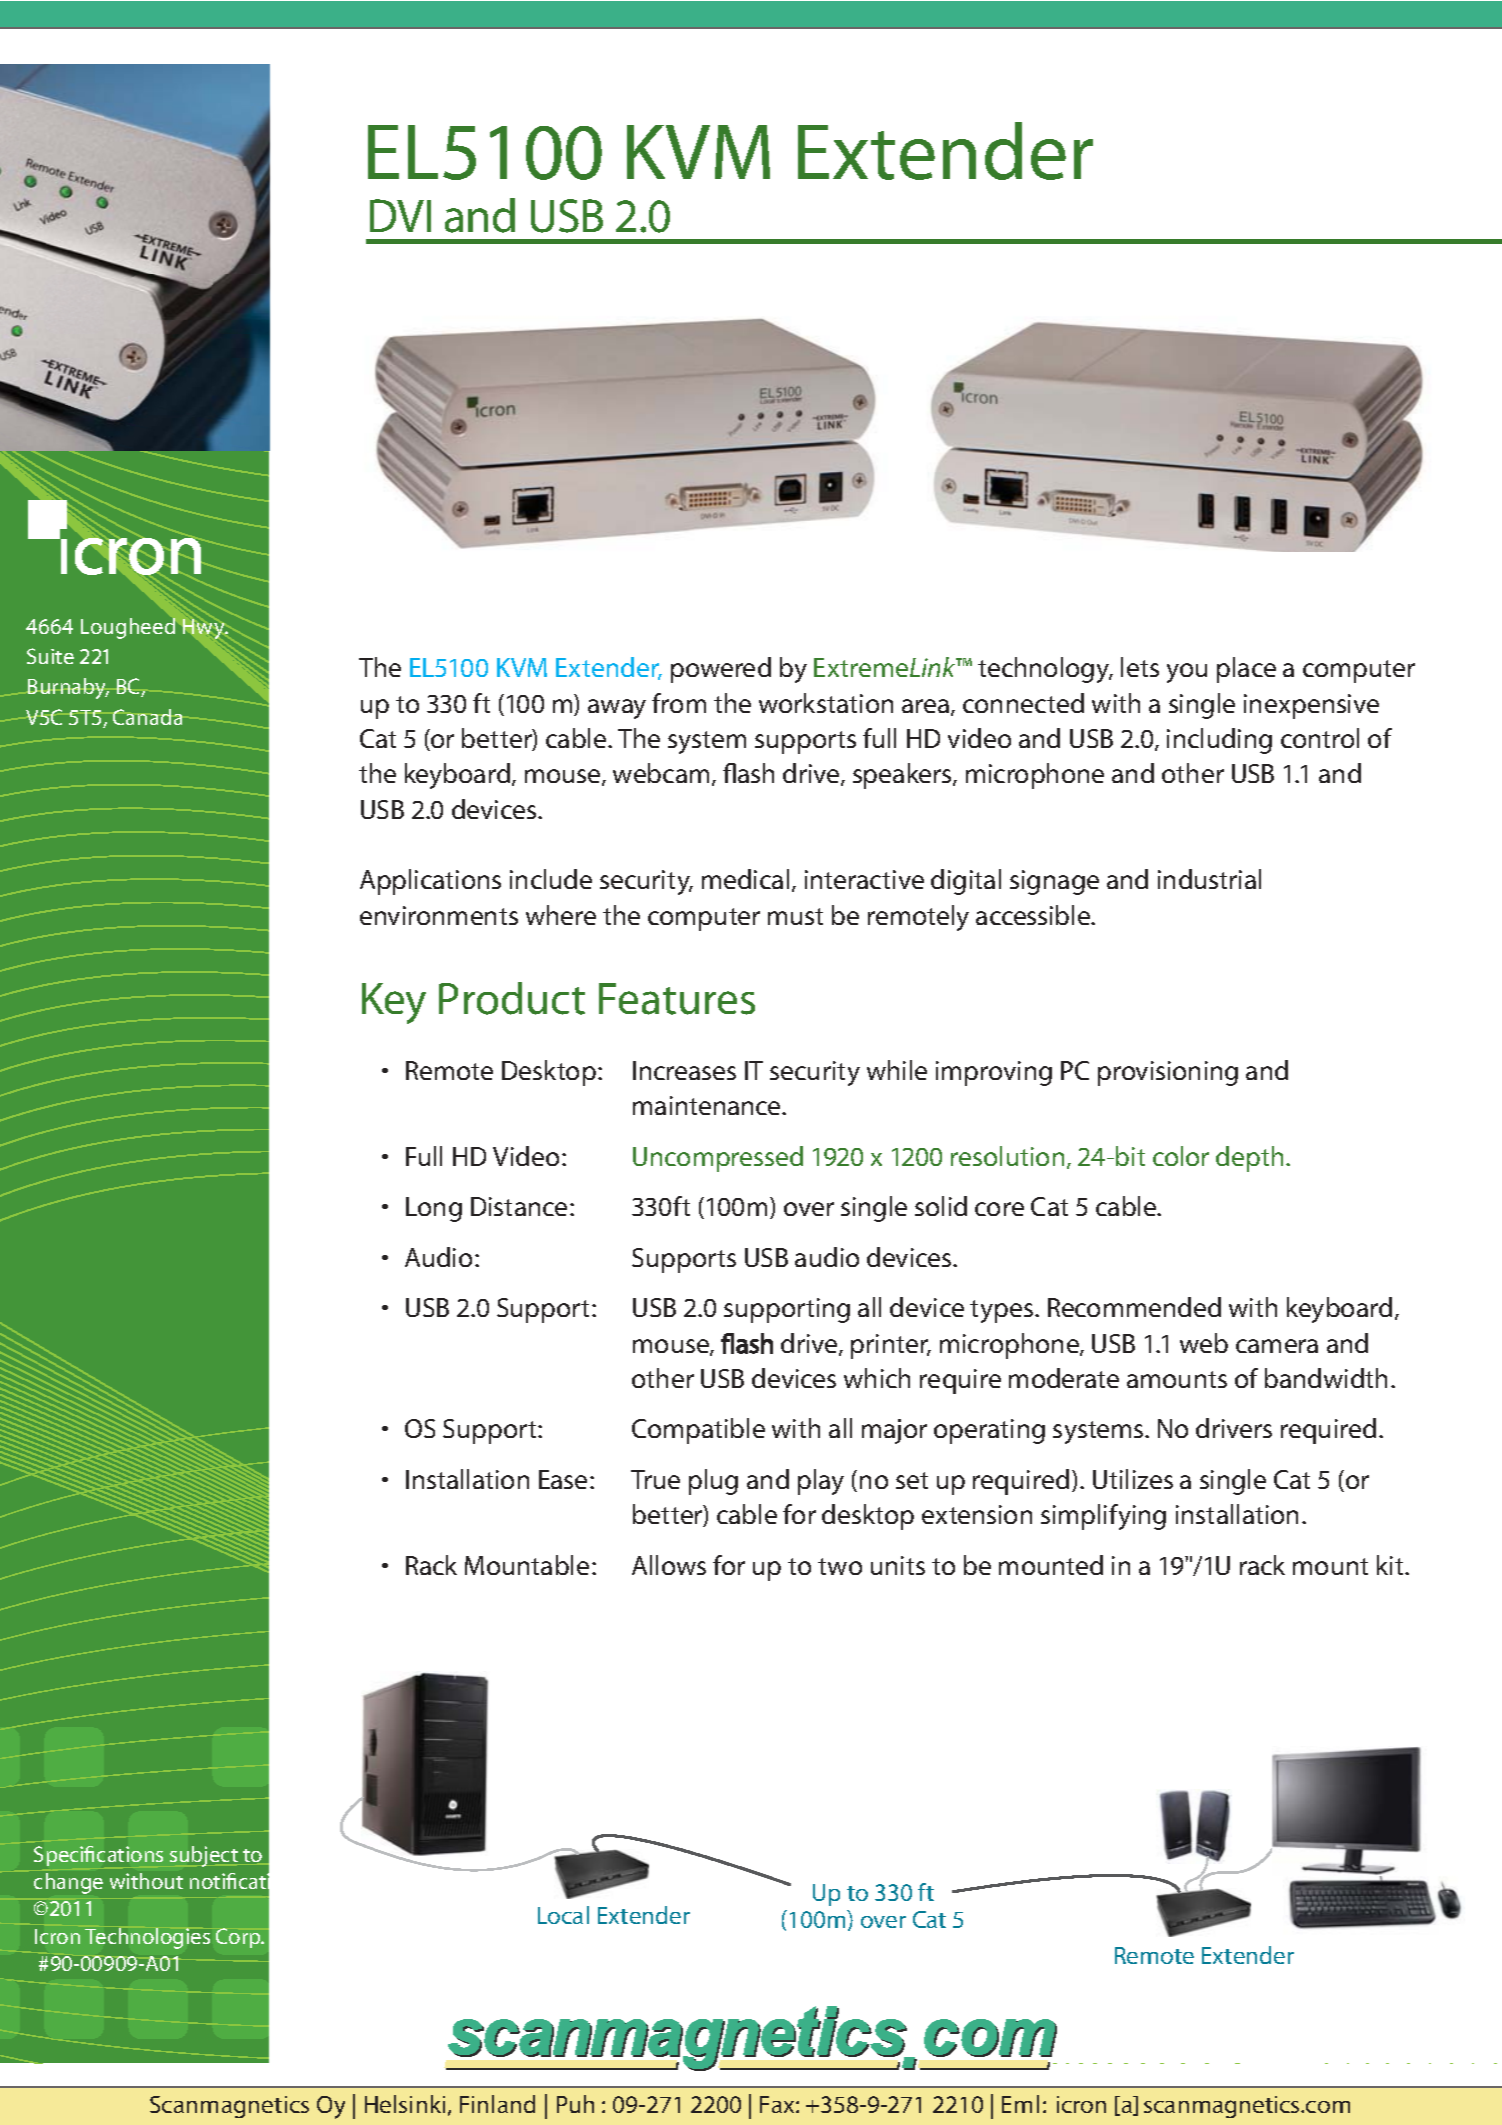 The image size is (1502, 2125). I want to click on Long, so click(434, 1209).
